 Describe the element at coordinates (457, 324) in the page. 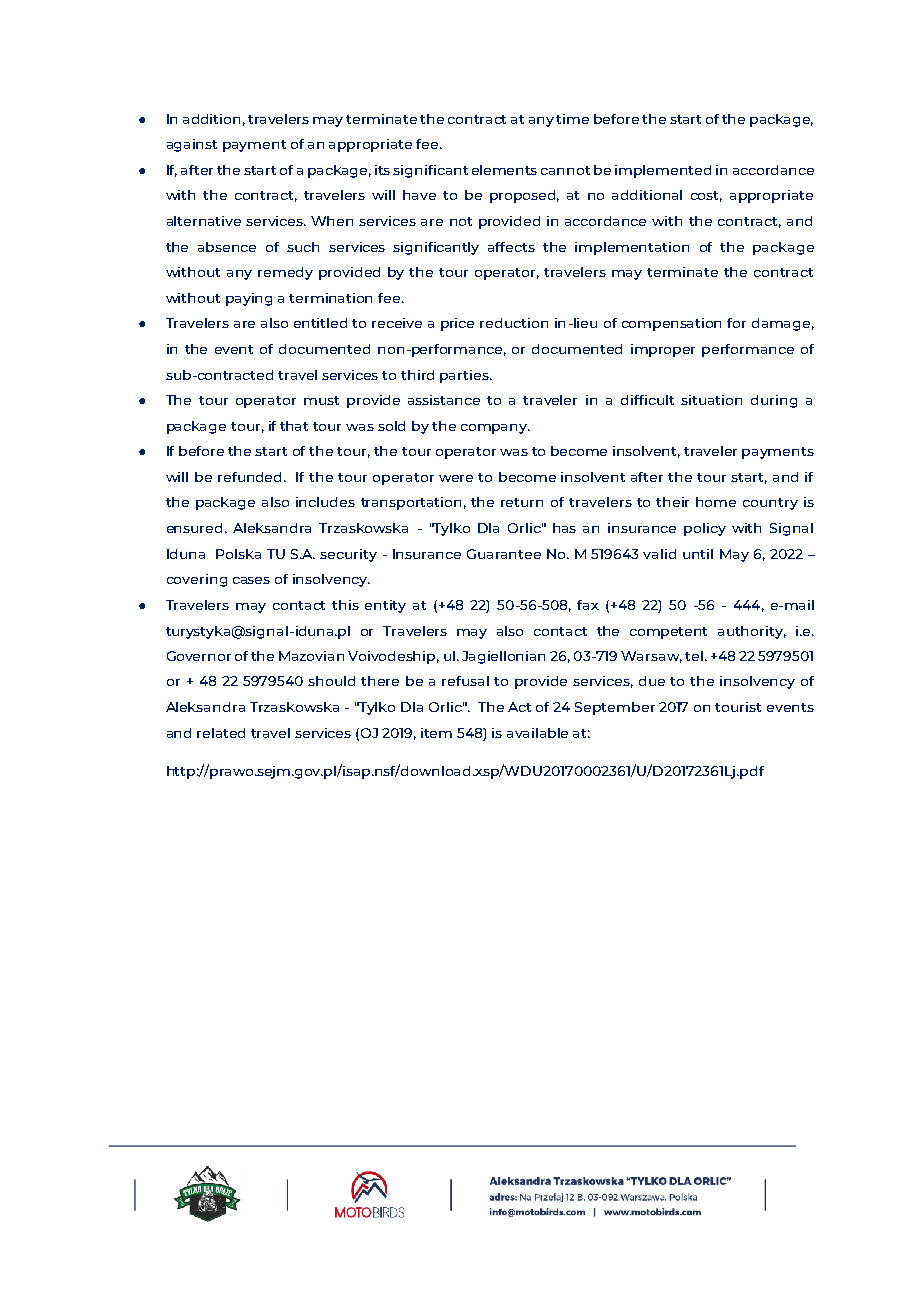

I see `price` at that location.
